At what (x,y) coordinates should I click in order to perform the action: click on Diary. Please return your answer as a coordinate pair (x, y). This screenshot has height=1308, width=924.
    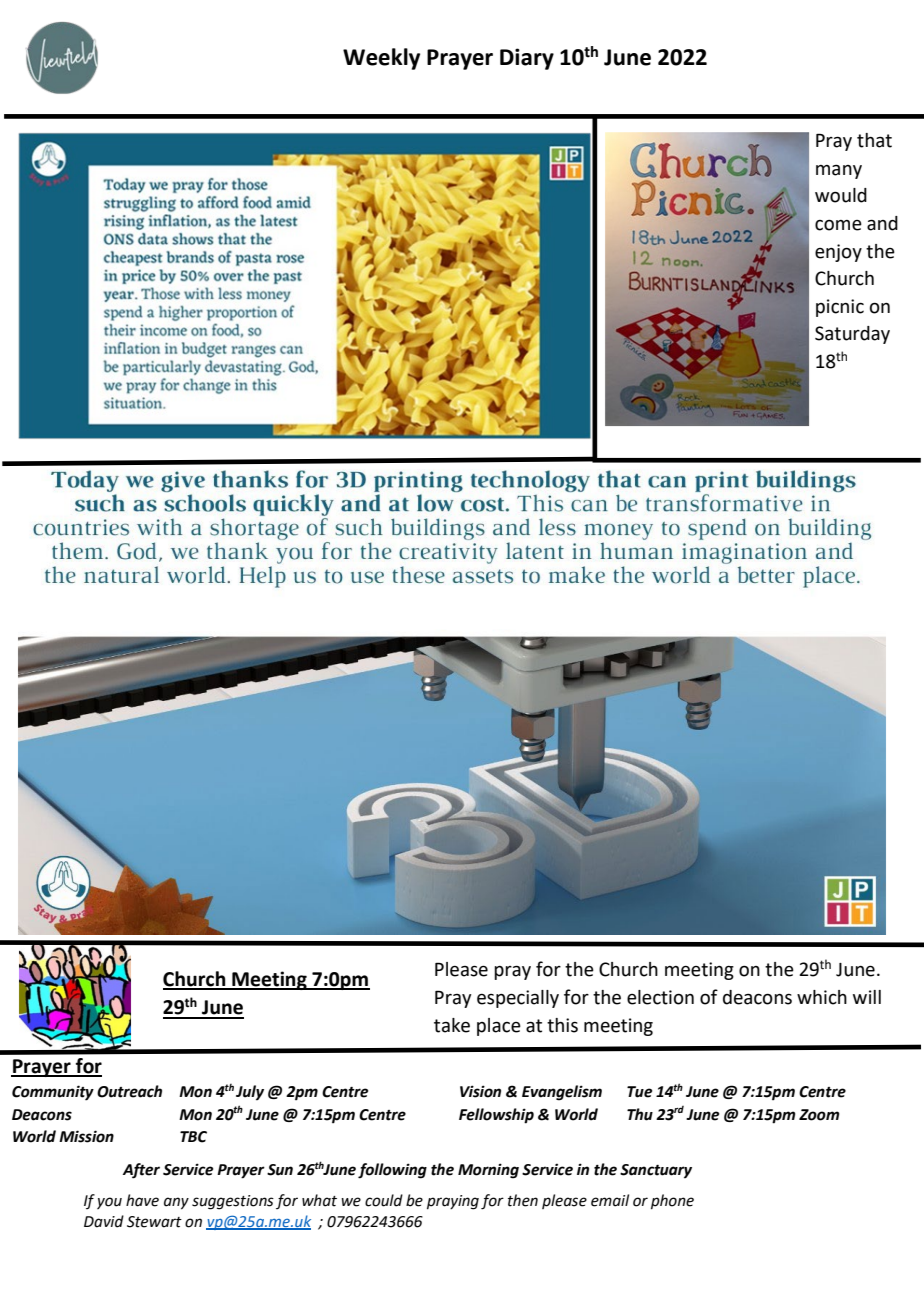
    Looking at the image, I should click on (527, 59).
